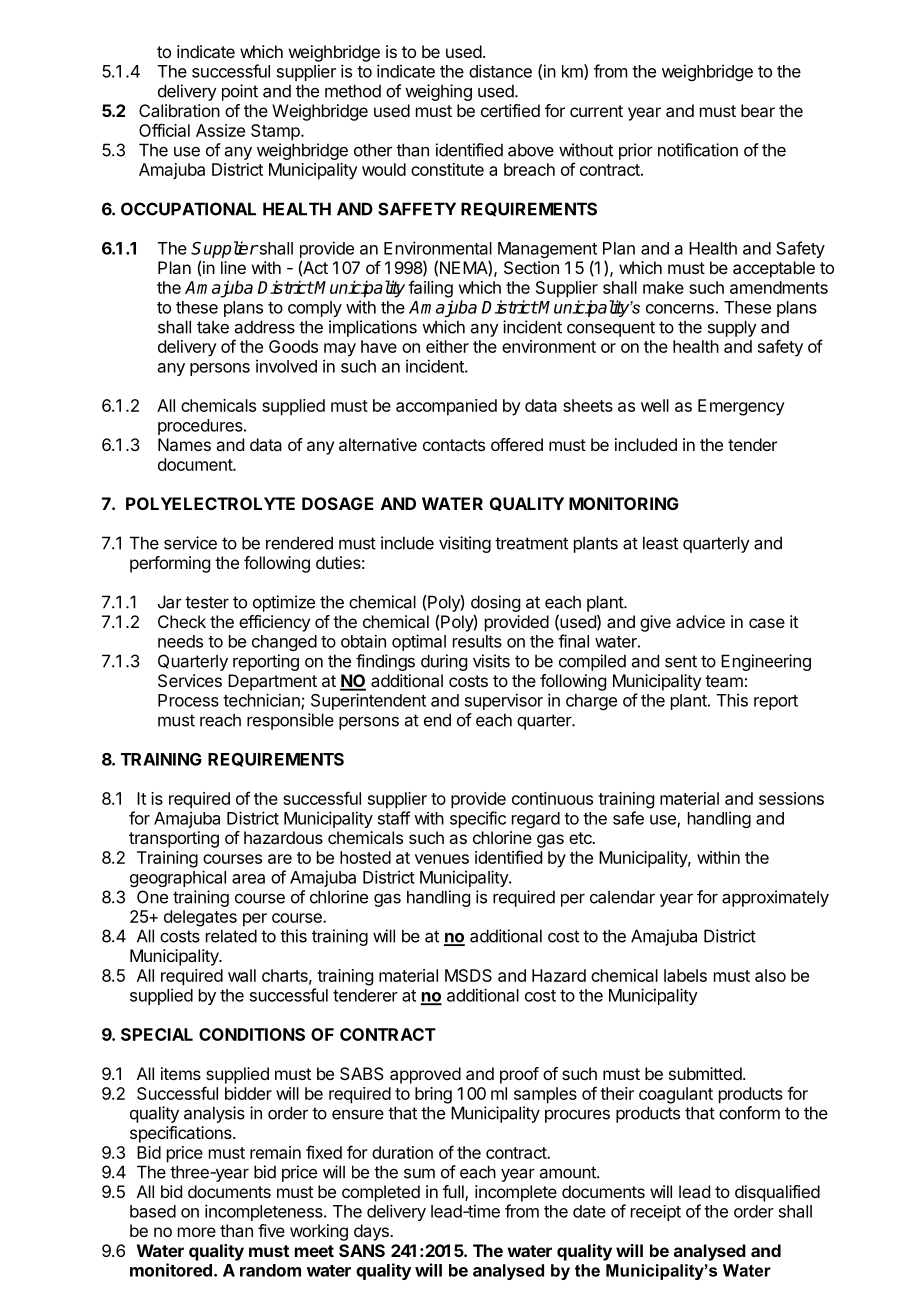  Describe the element at coordinates (724, 681) in the document. I see `team` at that location.
